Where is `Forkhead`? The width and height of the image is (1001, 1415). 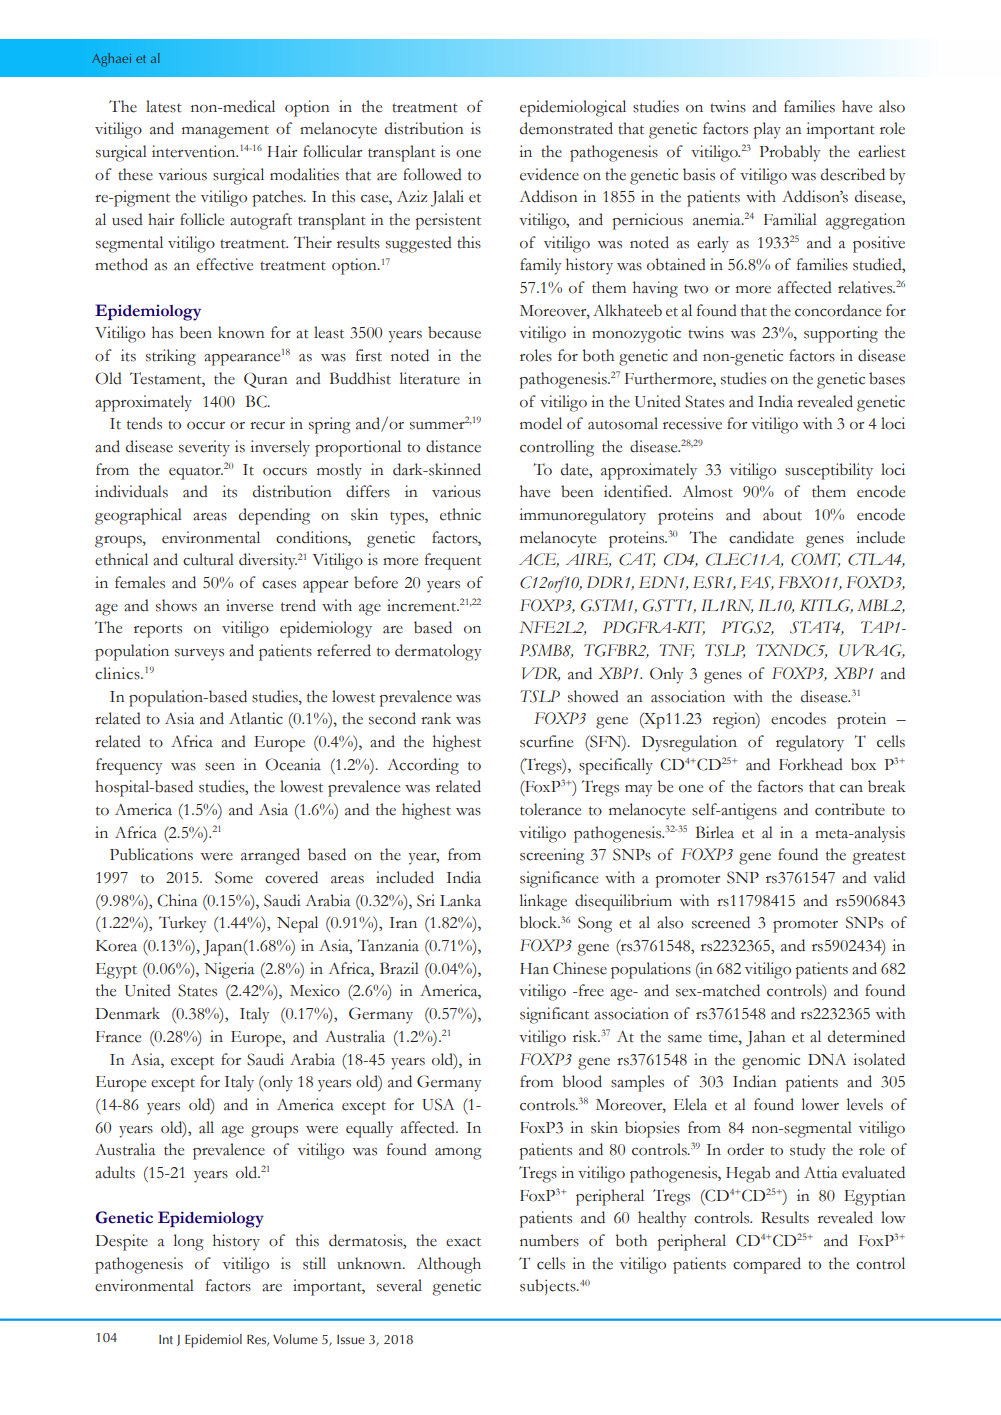 Forkhead is located at coordinates (811, 764).
